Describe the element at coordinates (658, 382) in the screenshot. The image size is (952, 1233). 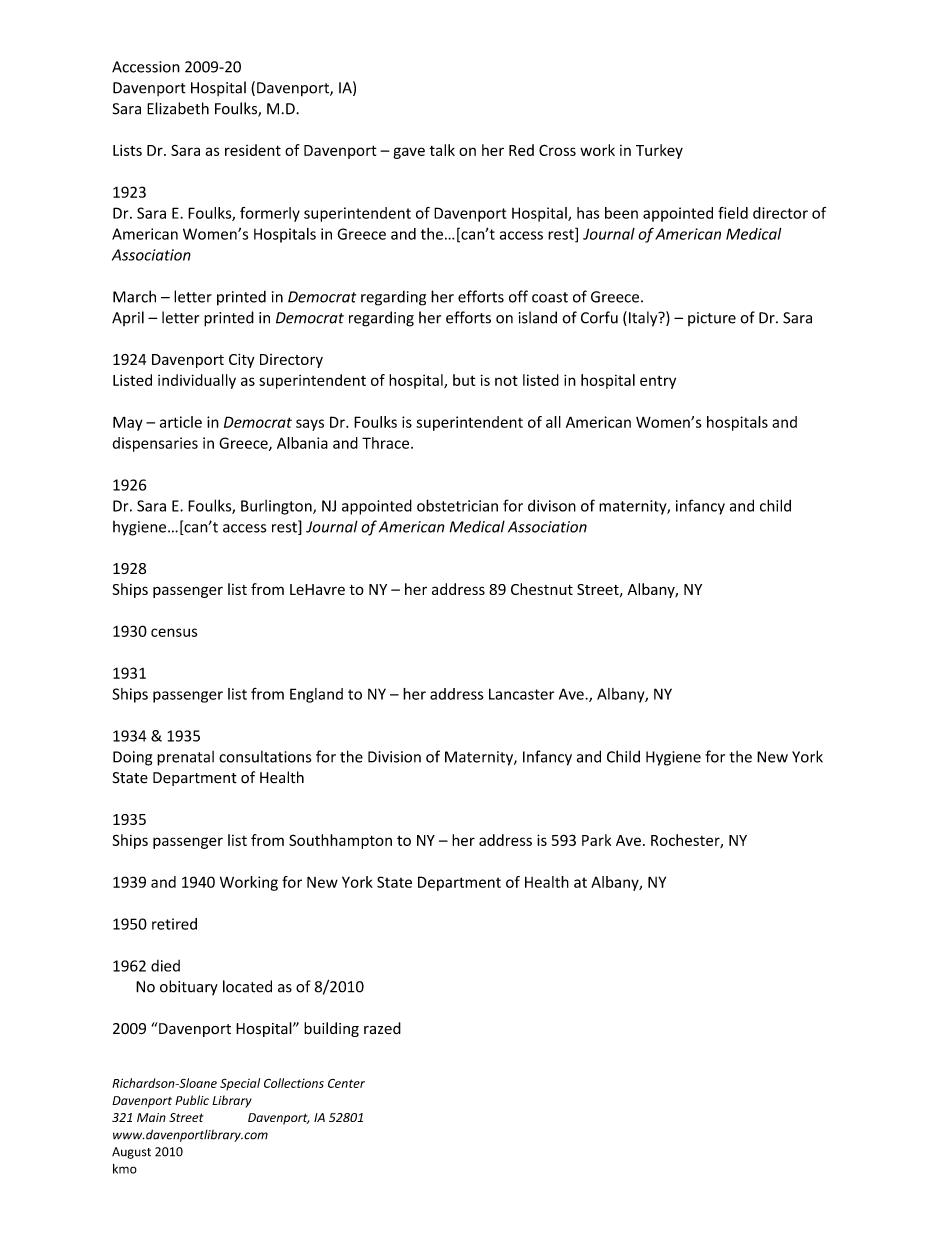
I see `entry` at that location.
